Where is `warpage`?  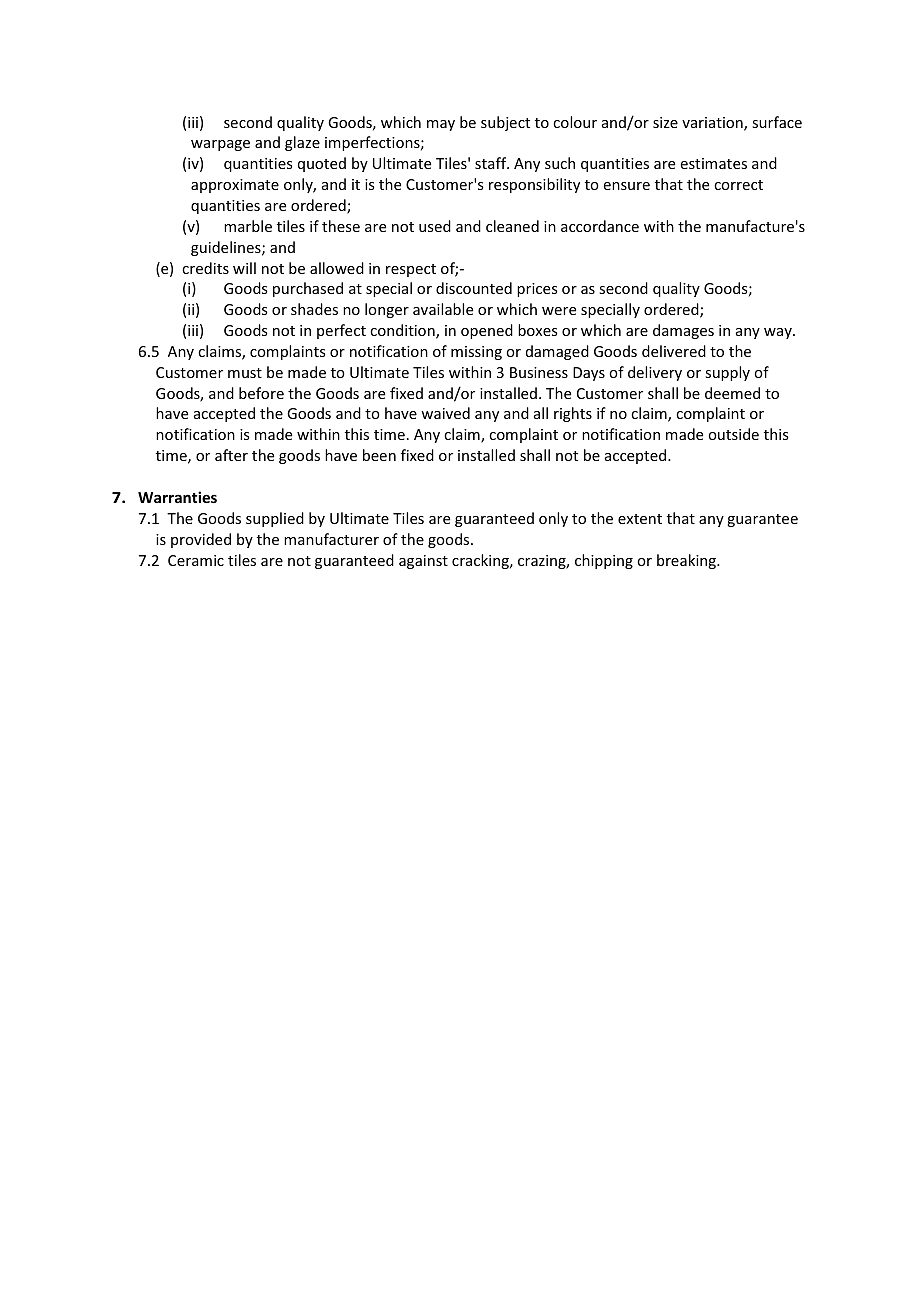 warpage is located at coordinates (220, 145).
